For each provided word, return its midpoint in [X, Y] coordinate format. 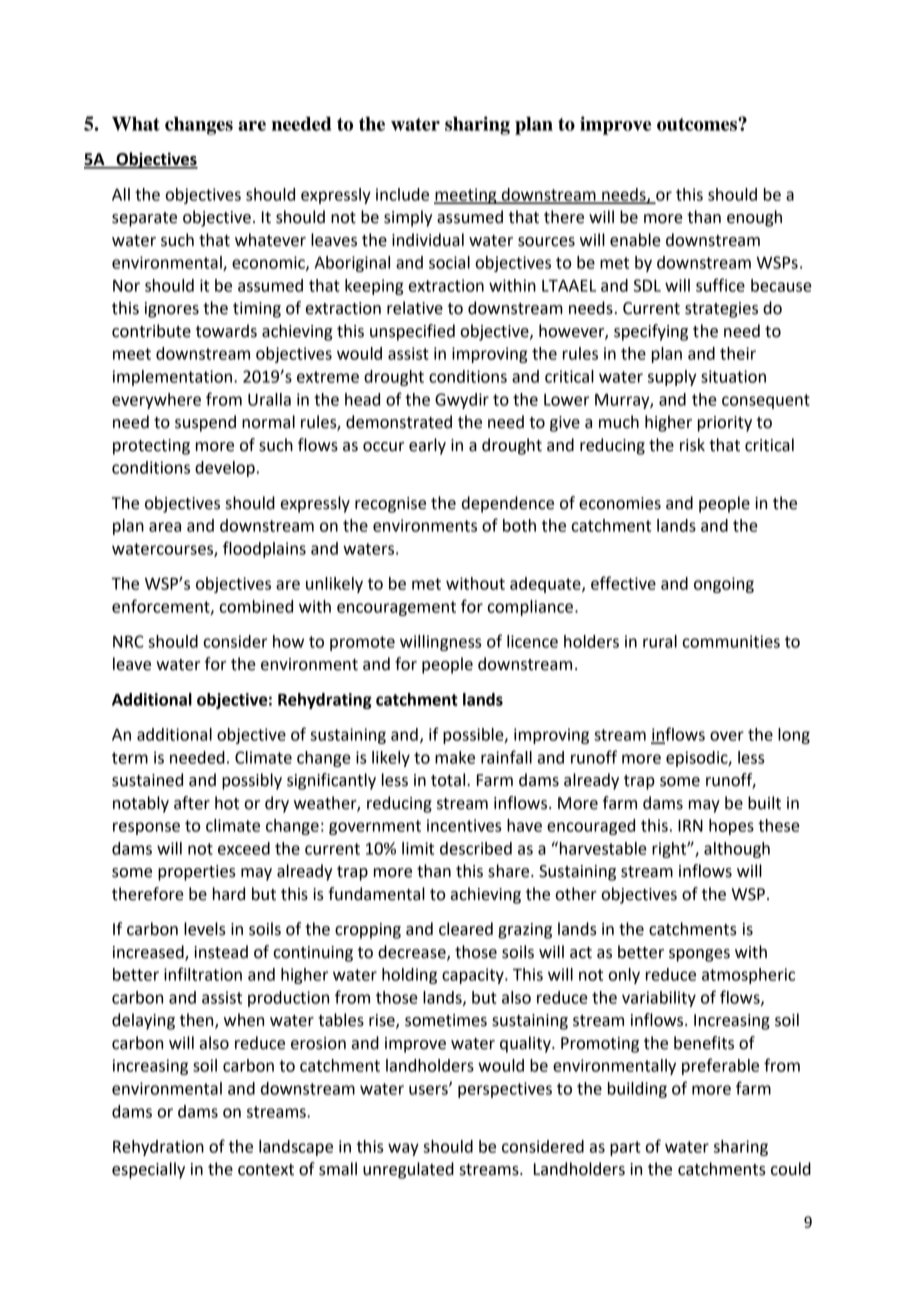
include [402, 194]
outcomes [698, 124]
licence [532, 641]
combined [256, 606]
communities [731, 641]
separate [144, 219]
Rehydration [158, 1148]
